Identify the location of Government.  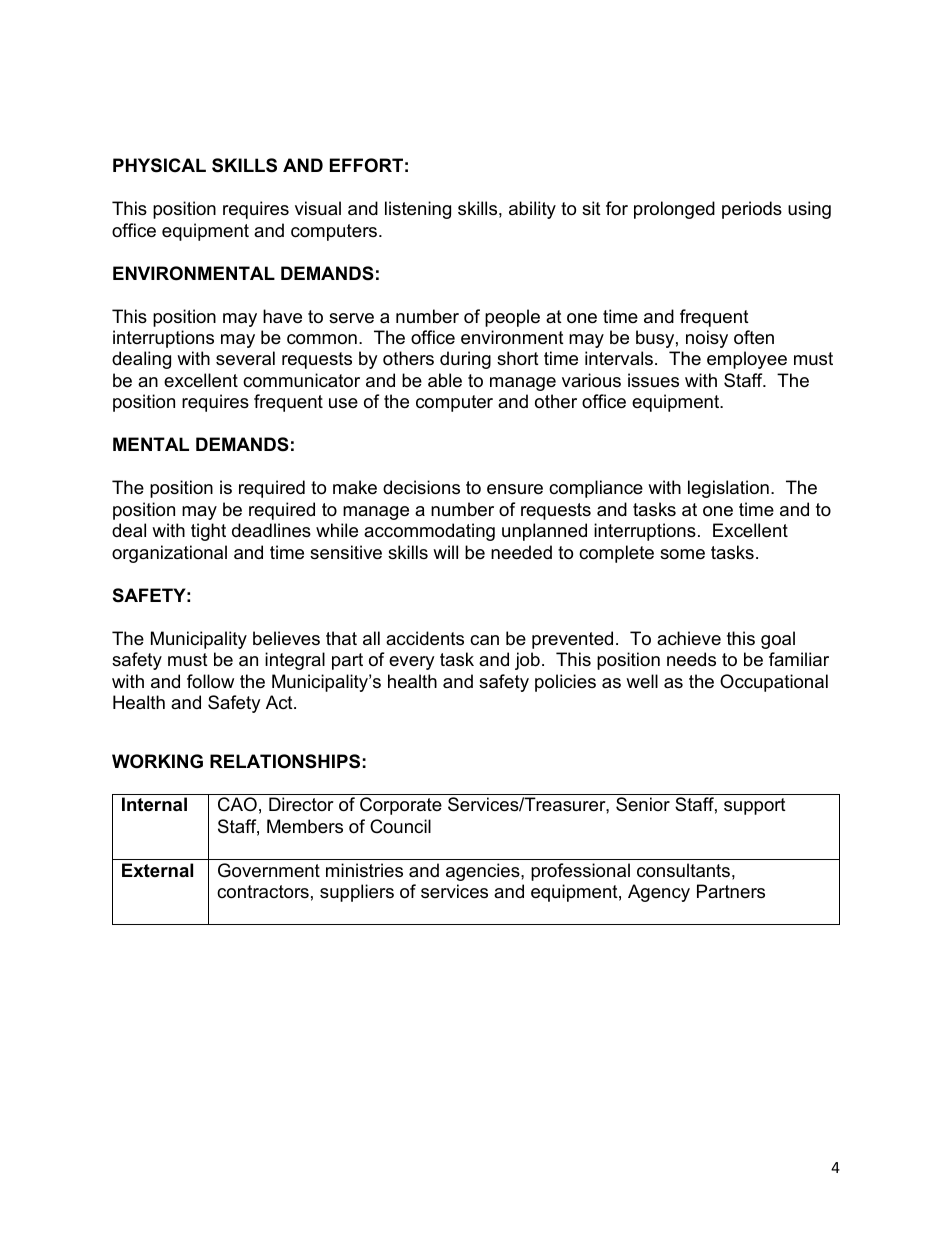
(269, 870).
